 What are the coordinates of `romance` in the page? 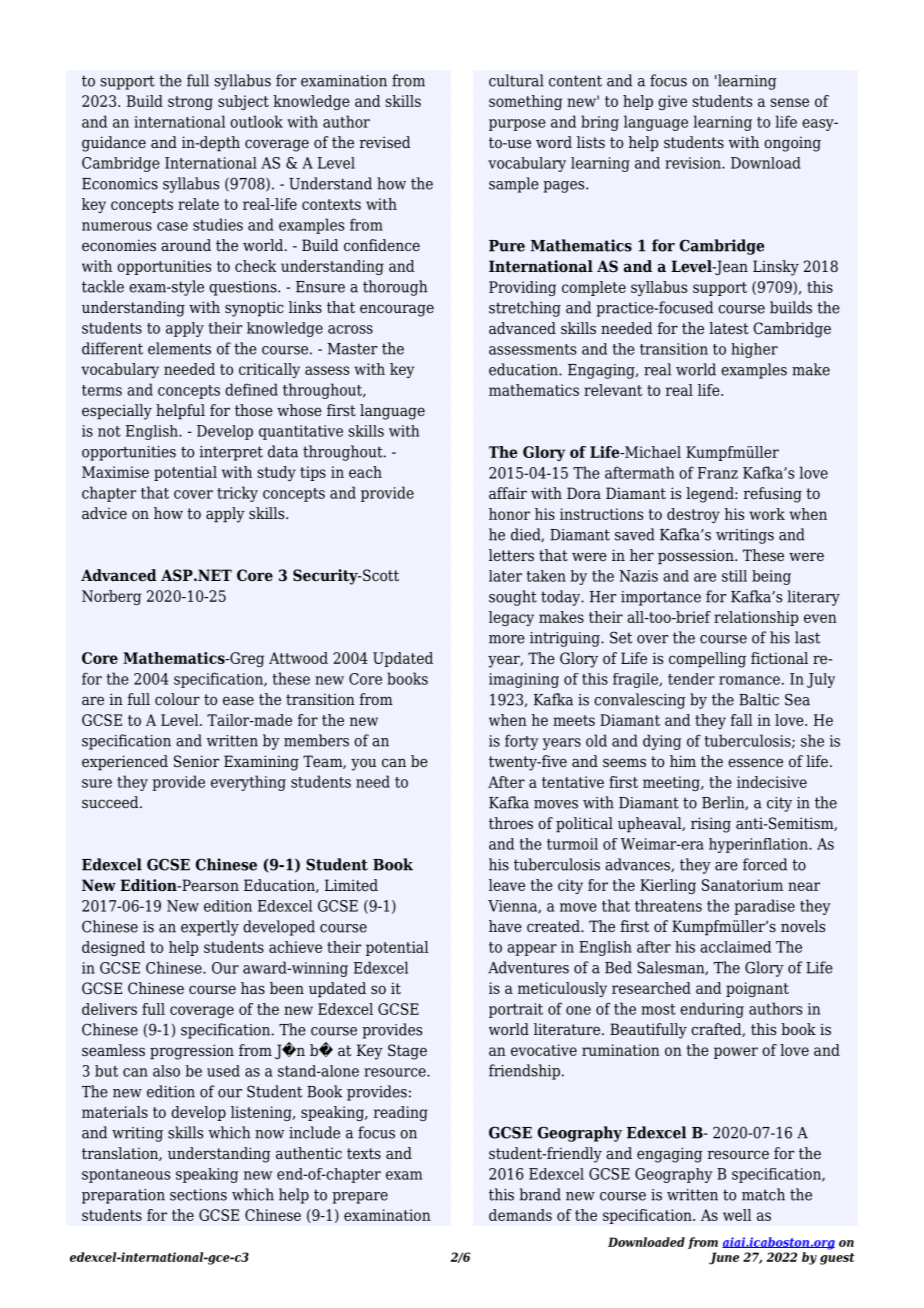 It's located at (749, 680).
